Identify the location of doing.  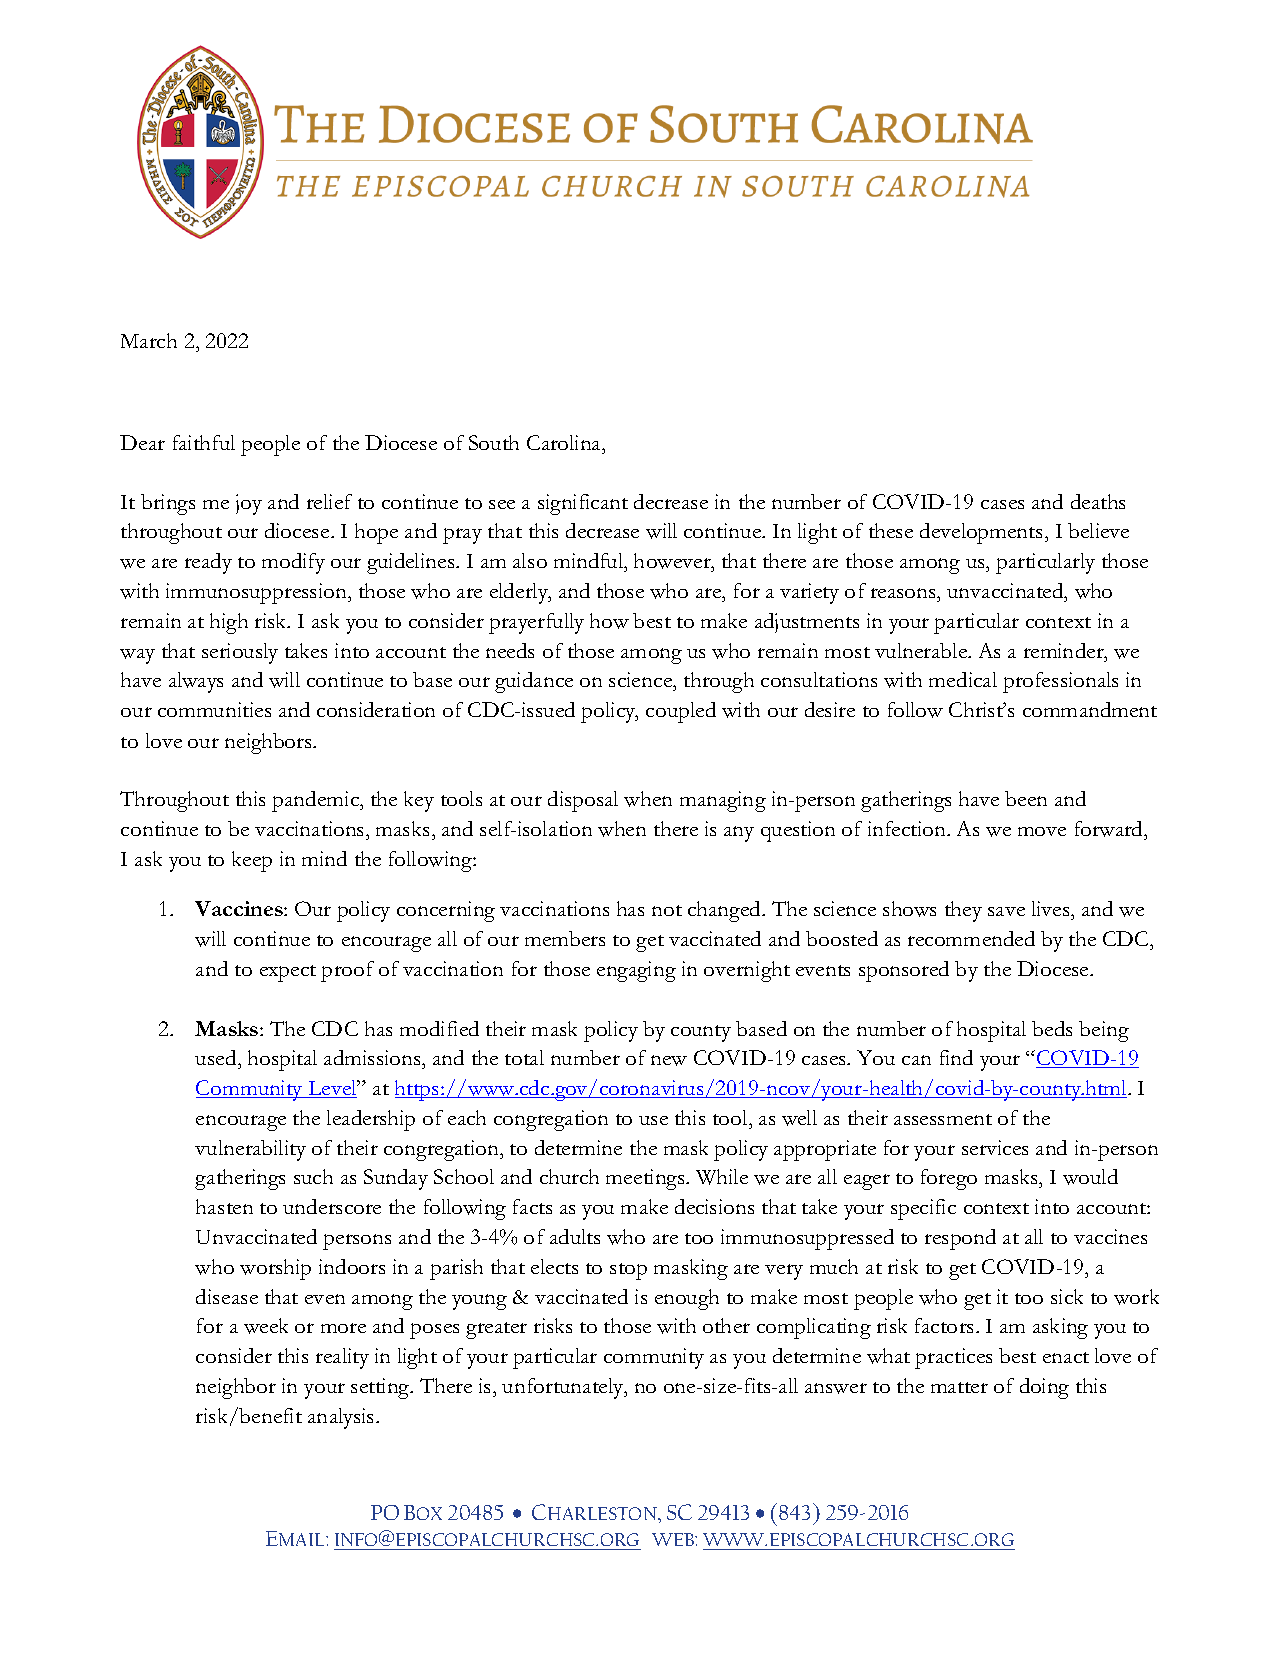
(1044, 1388).
